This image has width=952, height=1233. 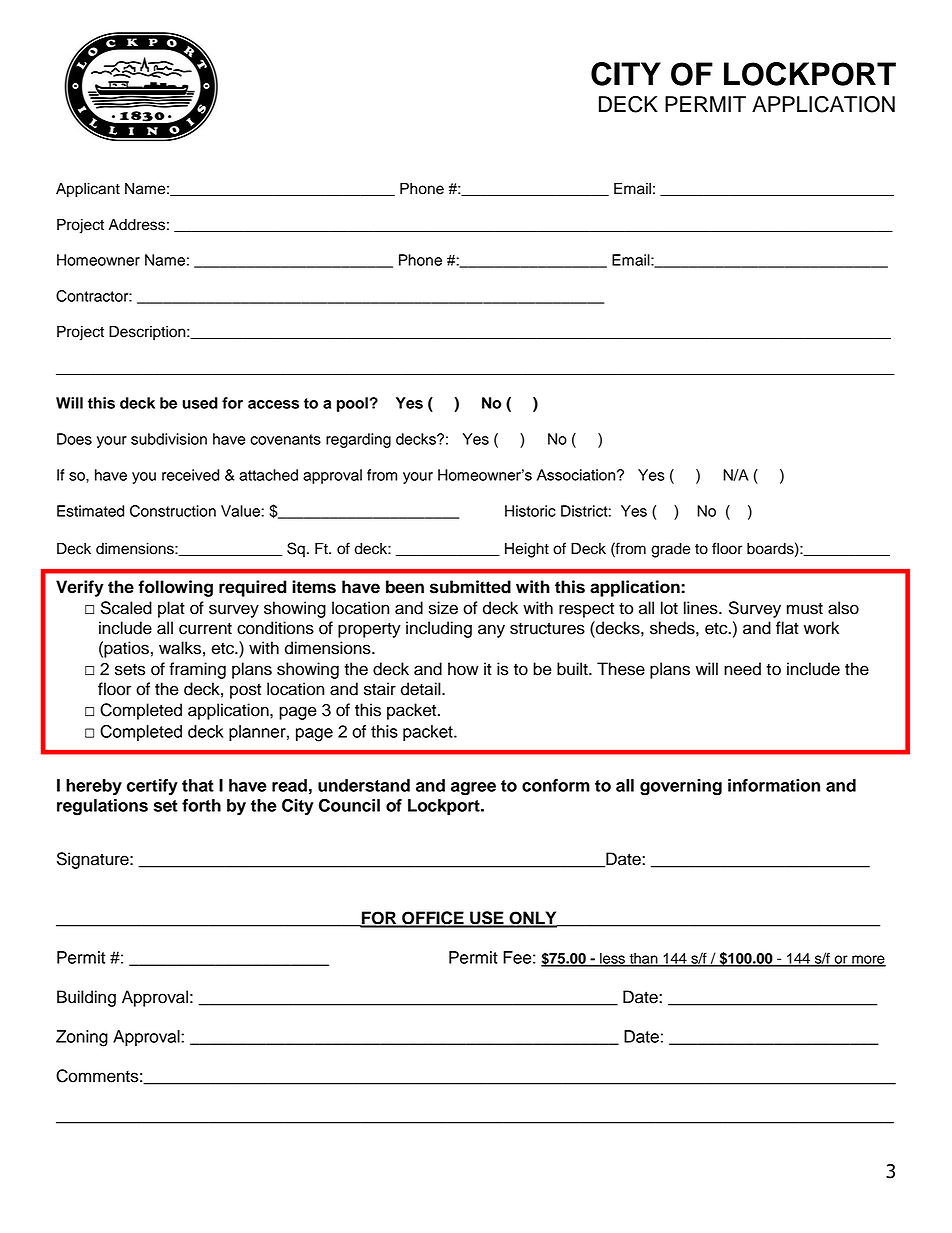 What do you see at coordinates (358, 440) in the image?
I see `regarding` at bounding box center [358, 440].
